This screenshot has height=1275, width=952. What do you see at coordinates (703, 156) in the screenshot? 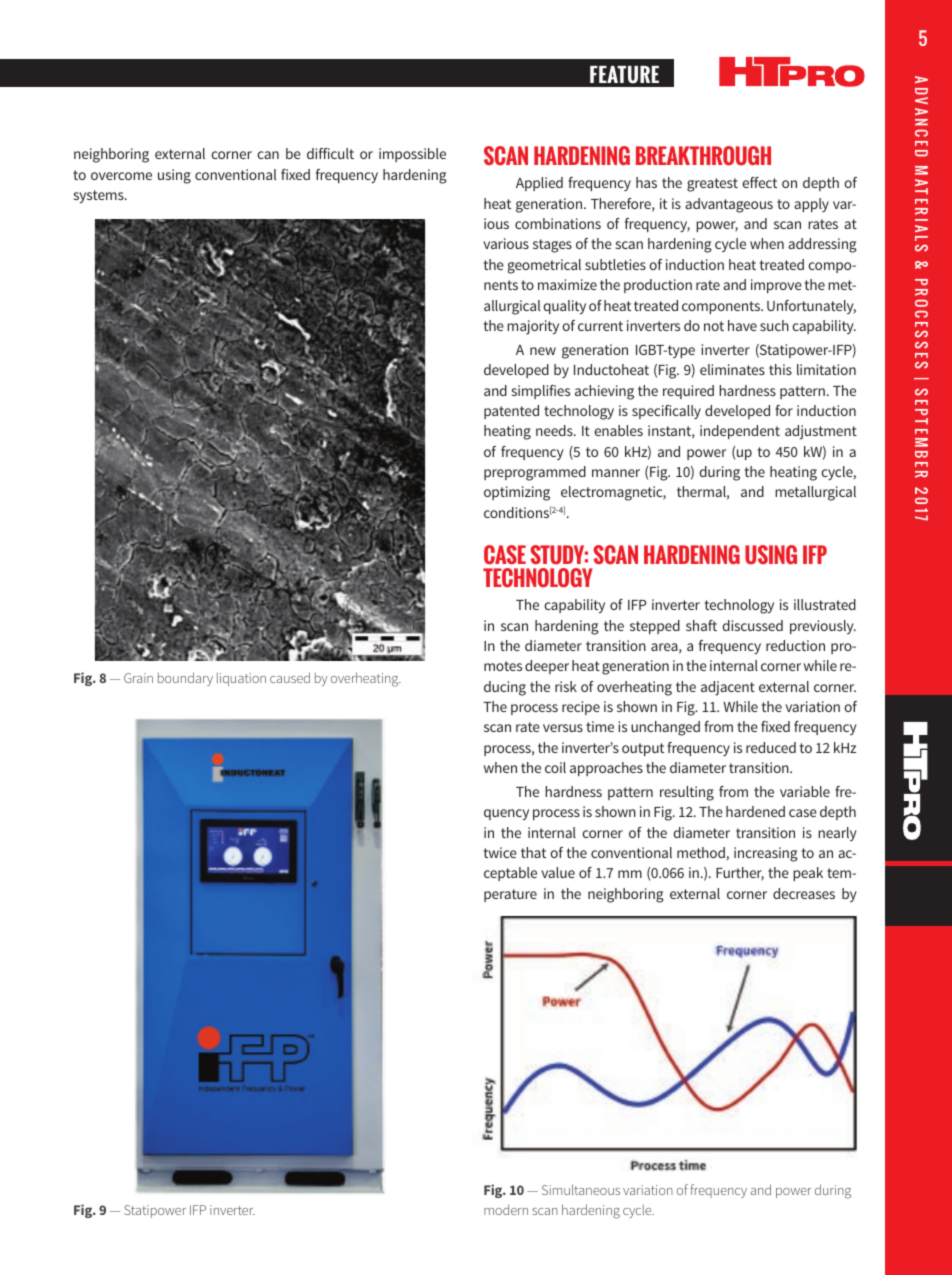
I see `BREAKTHROUGH` at bounding box center [703, 156].
